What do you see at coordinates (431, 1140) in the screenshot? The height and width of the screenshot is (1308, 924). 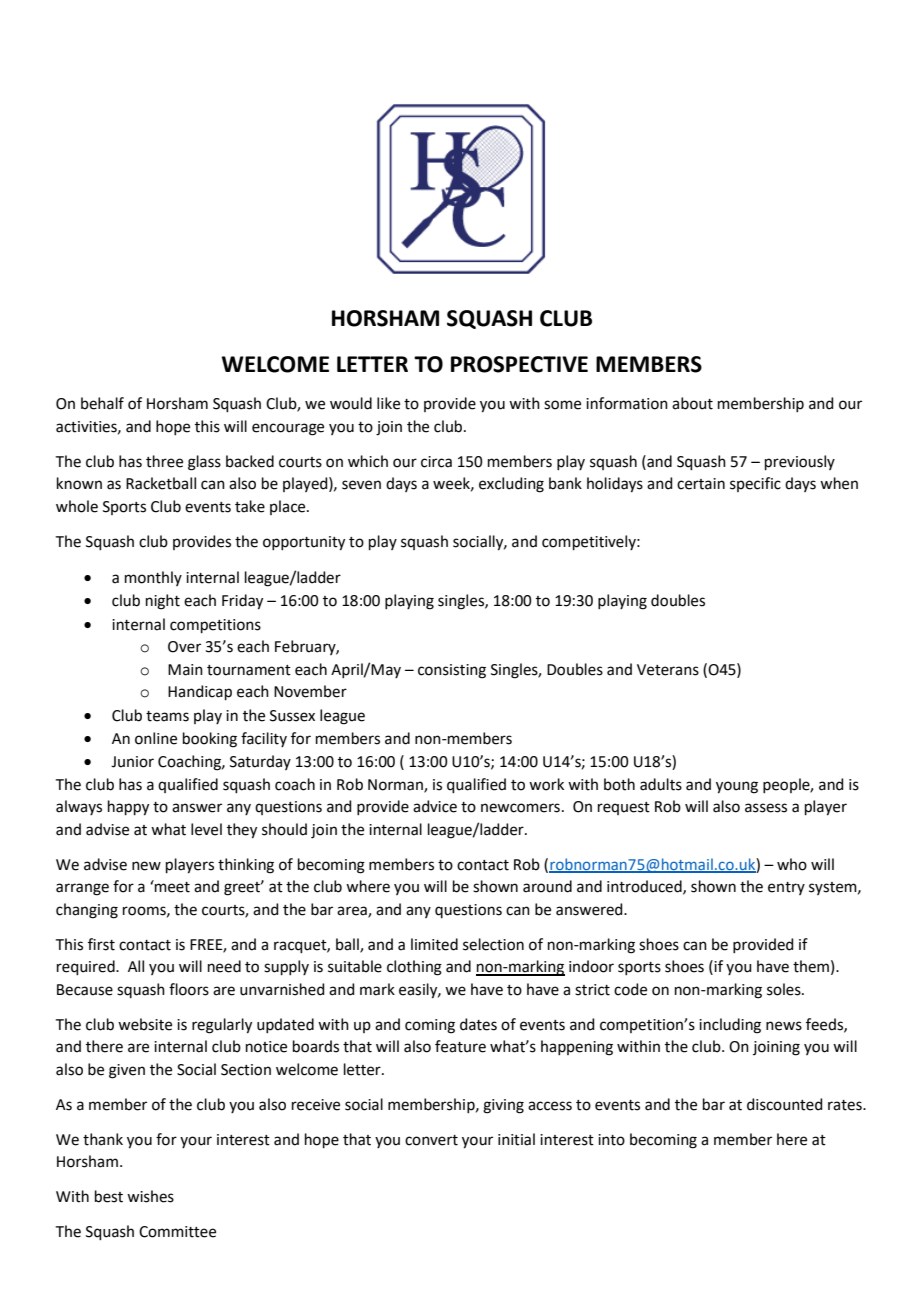 I see `convert` at bounding box center [431, 1140].
